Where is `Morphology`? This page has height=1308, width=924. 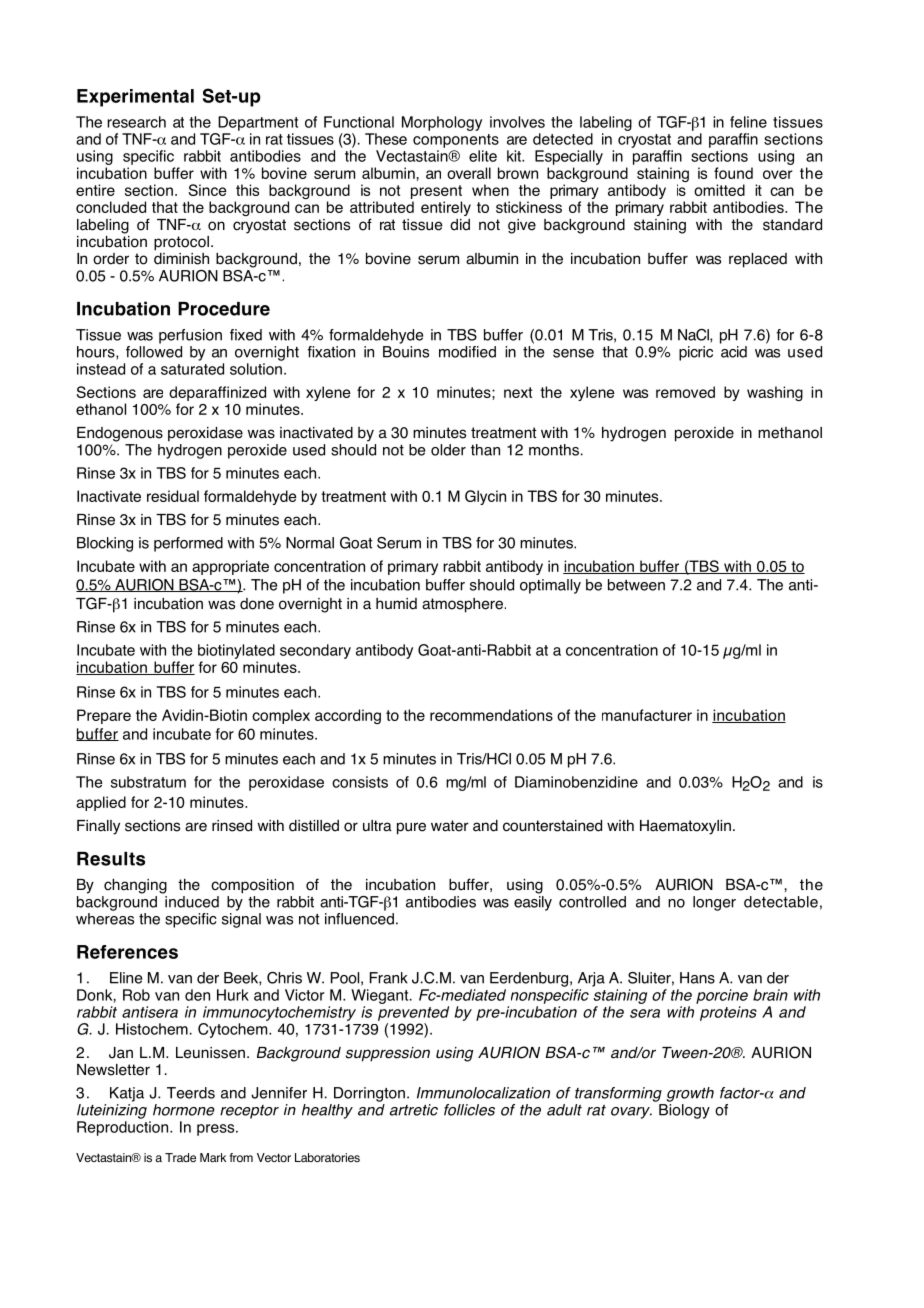
Morphology is located at coordinates (442, 123).
